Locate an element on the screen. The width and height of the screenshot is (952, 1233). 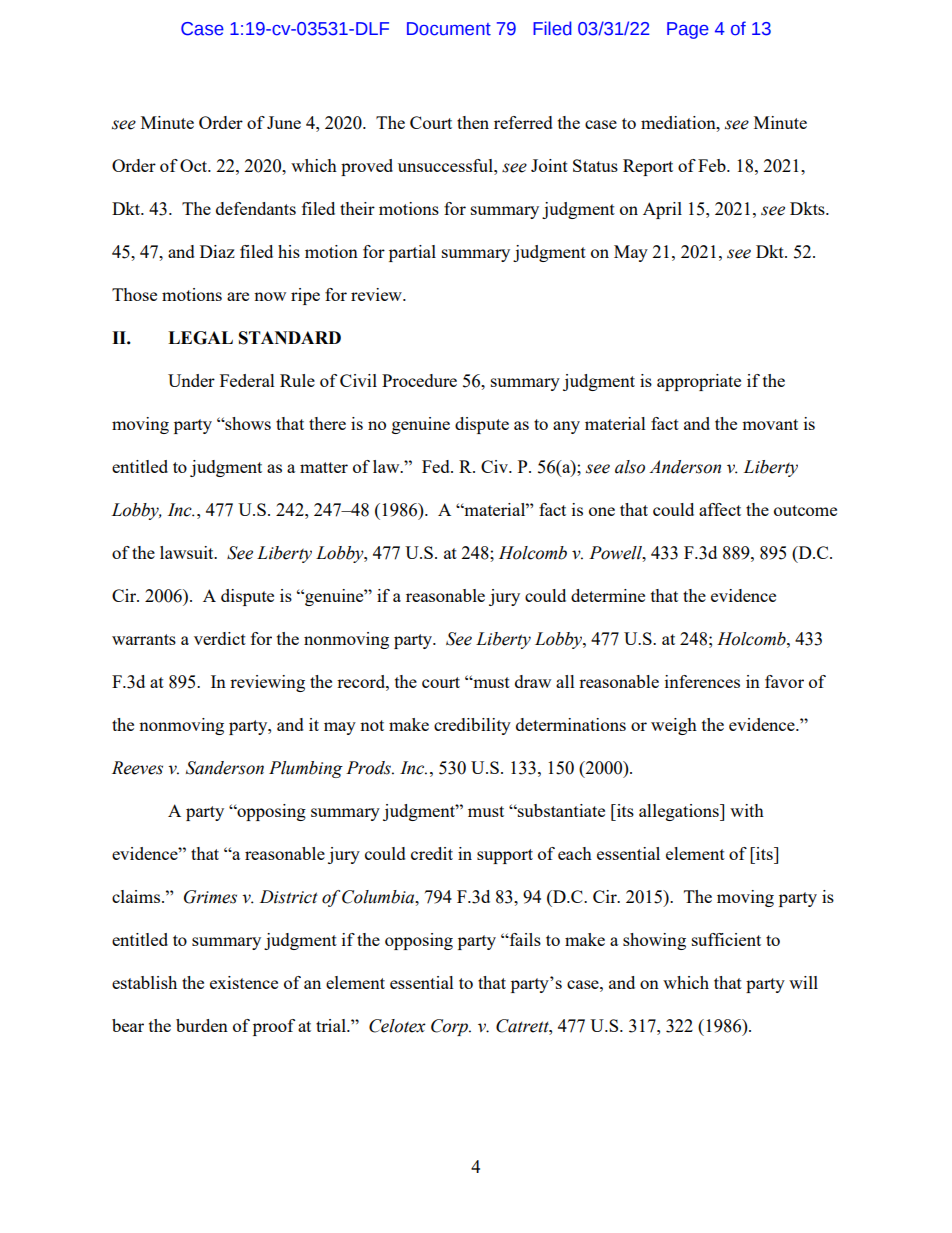
one is located at coordinates (602, 511).
